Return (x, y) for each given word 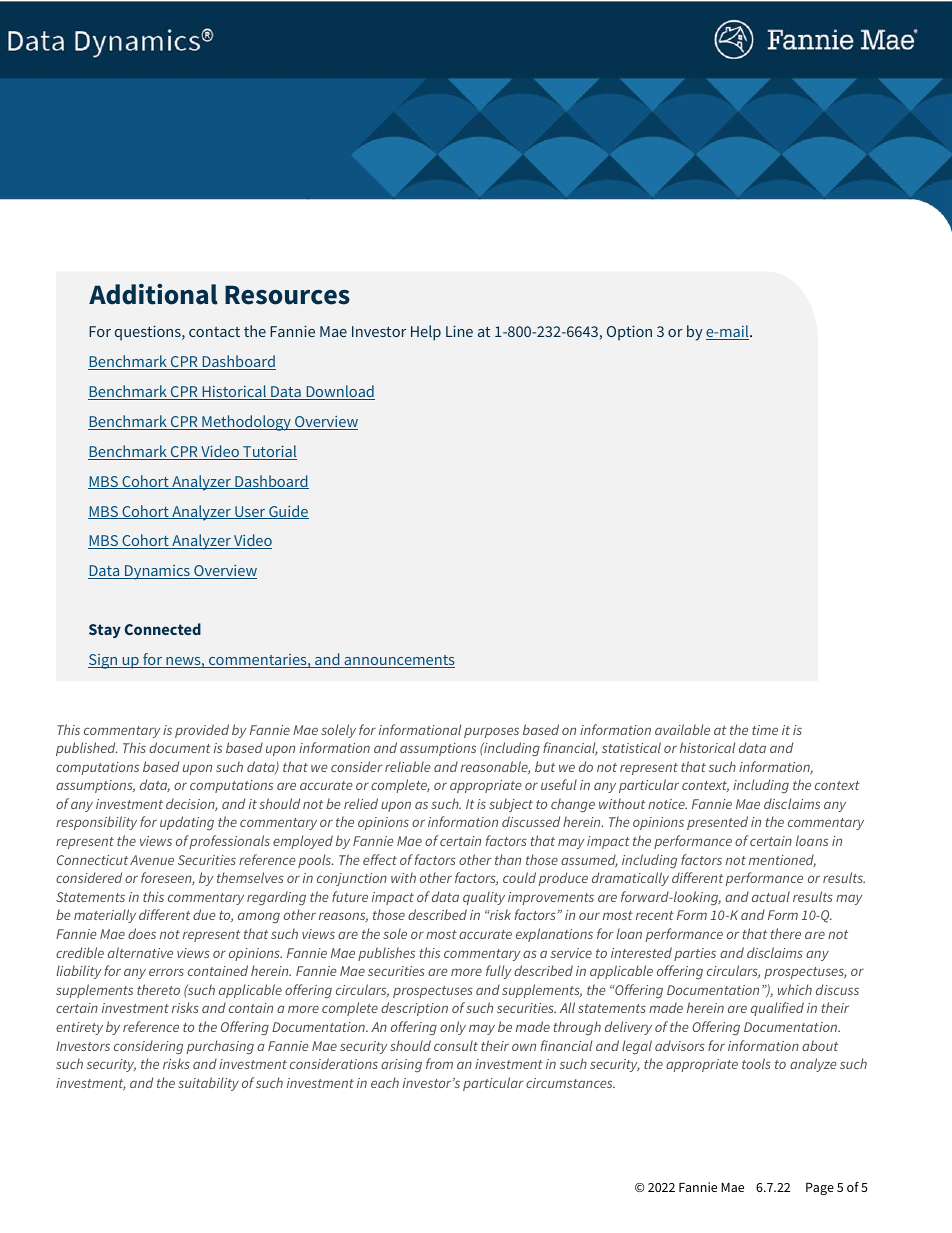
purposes (491, 732)
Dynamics (157, 572)
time (765, 730)
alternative (140, 952)
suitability (208, 1084)
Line (459, 331)
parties (695, 954)
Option (629, 333)
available (682, 729)
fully (498, 972)
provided (202, 731)
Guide (288, 512)
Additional (153, 294)
